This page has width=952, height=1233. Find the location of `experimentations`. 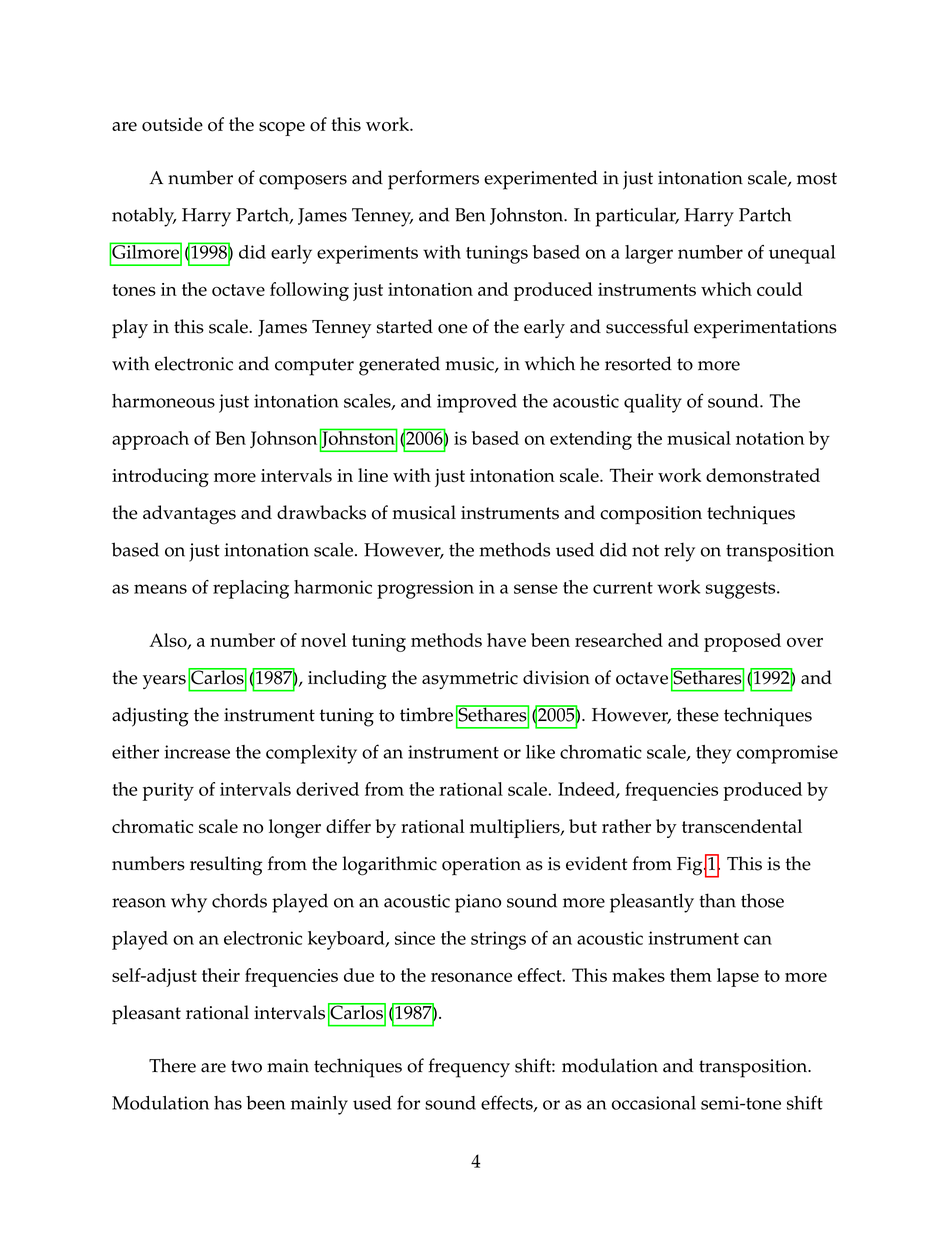

experimentations is located at coordinates (765, 329).
